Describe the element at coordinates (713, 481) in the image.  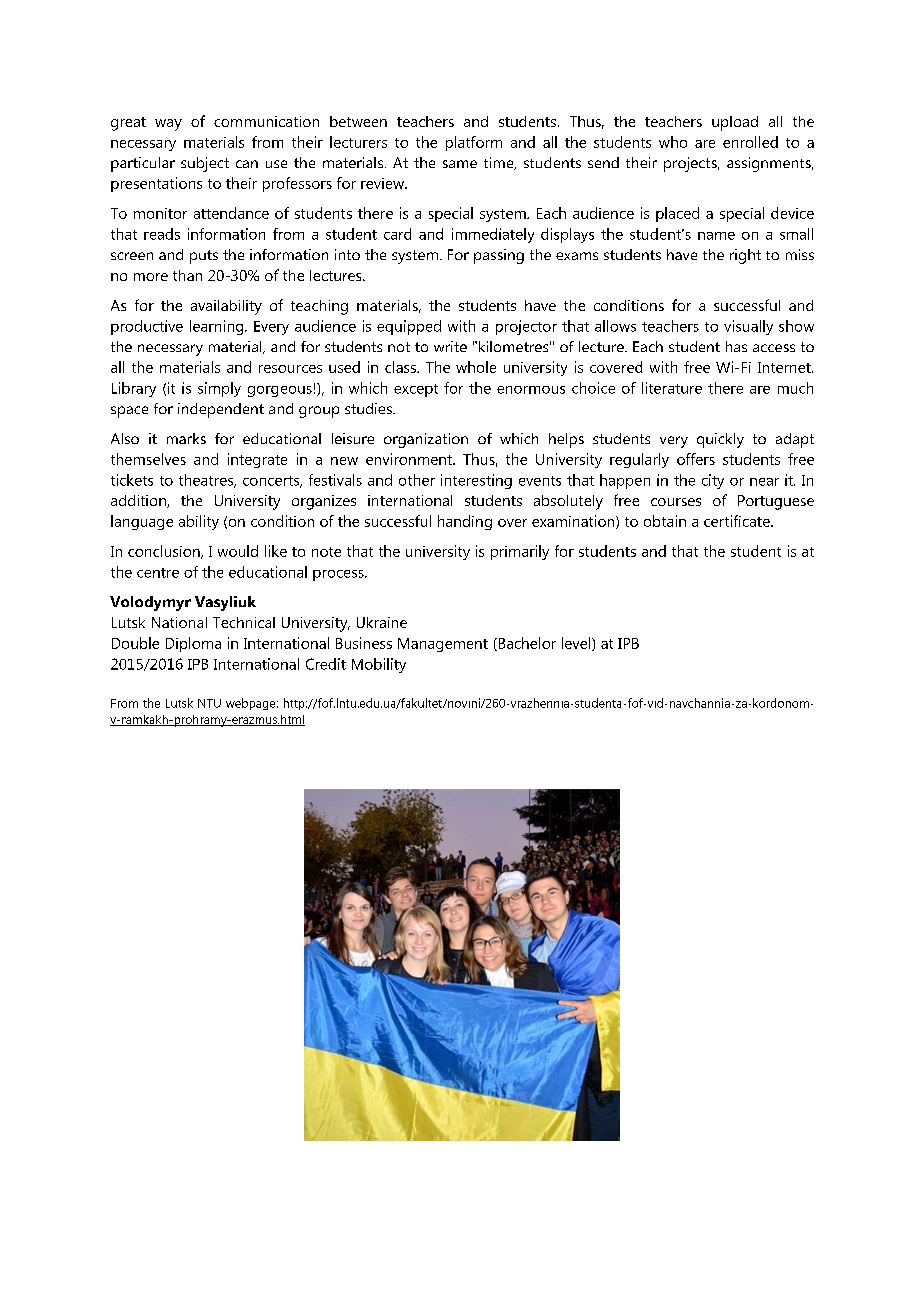
I see `city` at that location.
